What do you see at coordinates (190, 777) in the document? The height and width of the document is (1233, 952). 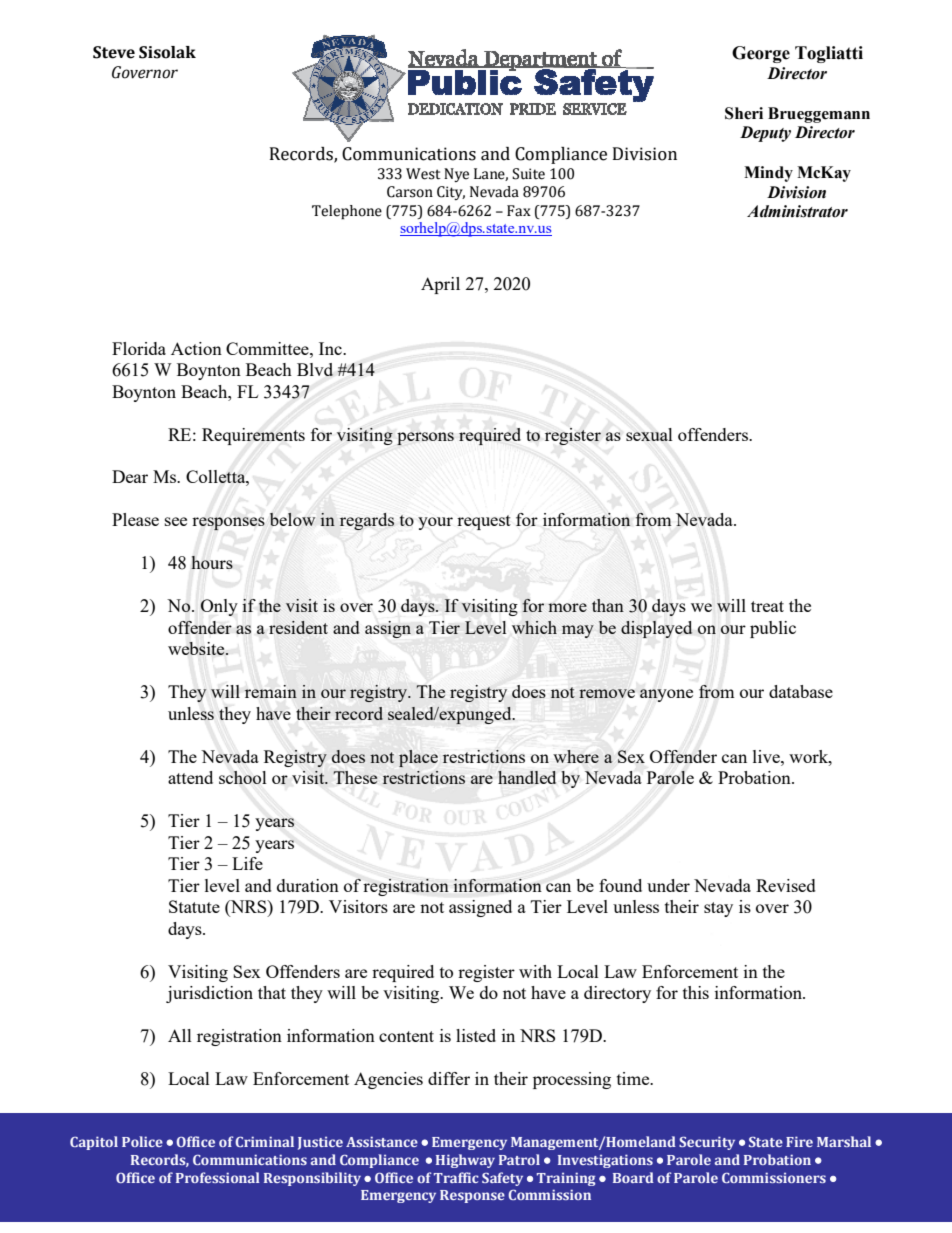 I see `attend` at bounding box center [190, 777].
